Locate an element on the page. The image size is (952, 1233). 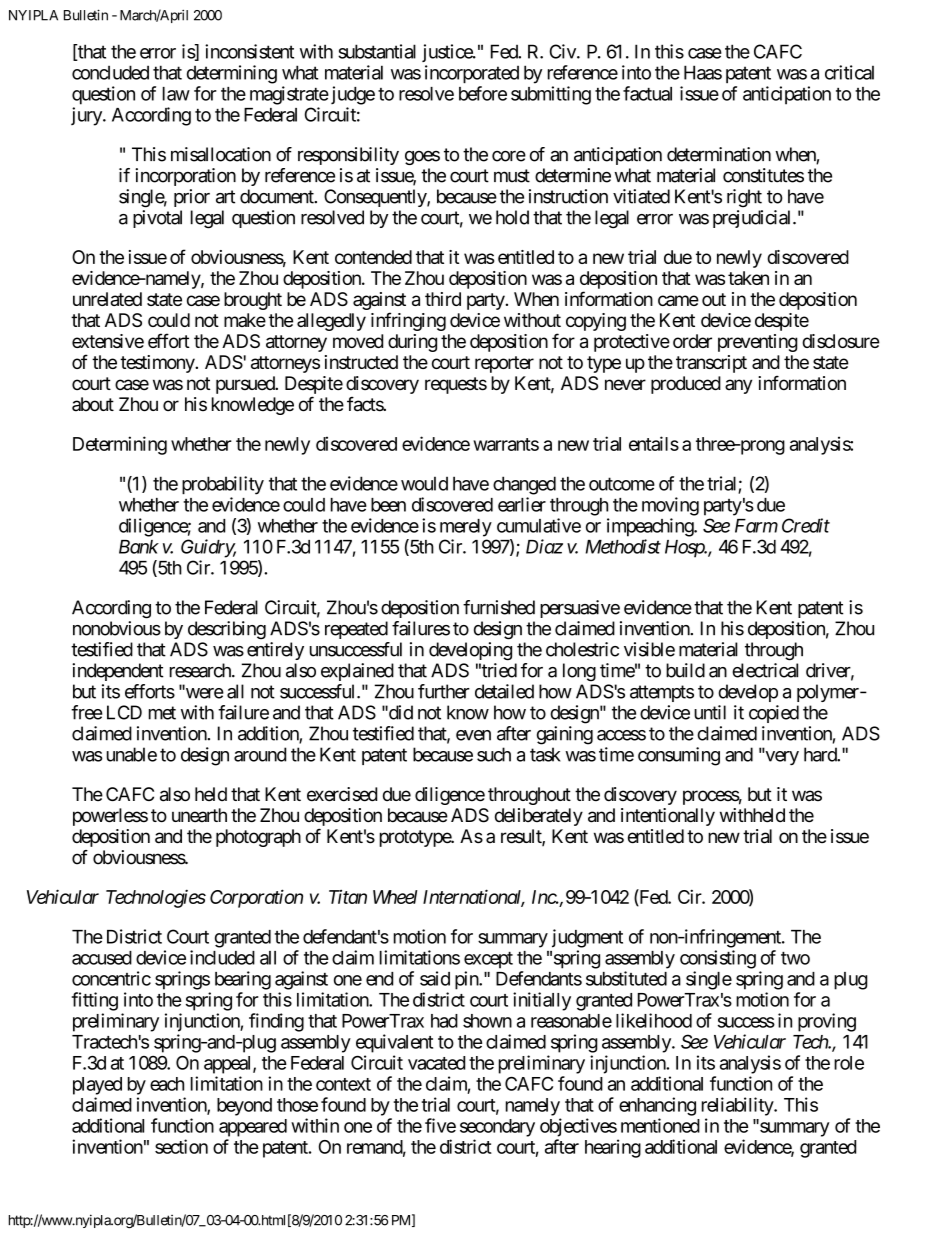
two is located at coordinates (795, 958).
